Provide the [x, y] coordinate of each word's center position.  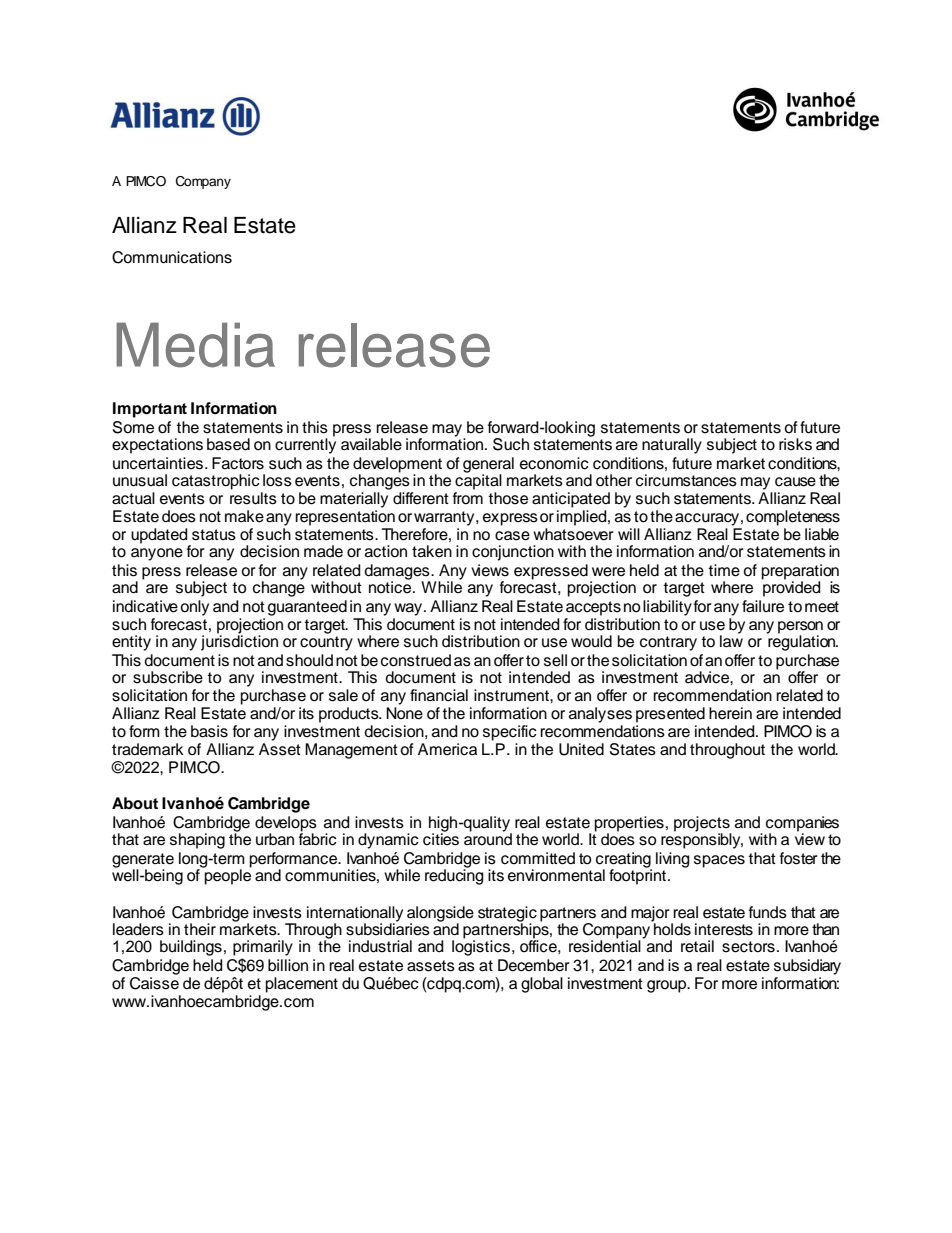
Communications [172, 257]
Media [195, 345]
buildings [191, 948]
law [731, 640]
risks [795, 444]
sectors [748, 947]
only [194, 608]
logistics [481, 947]
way [409, 609]
